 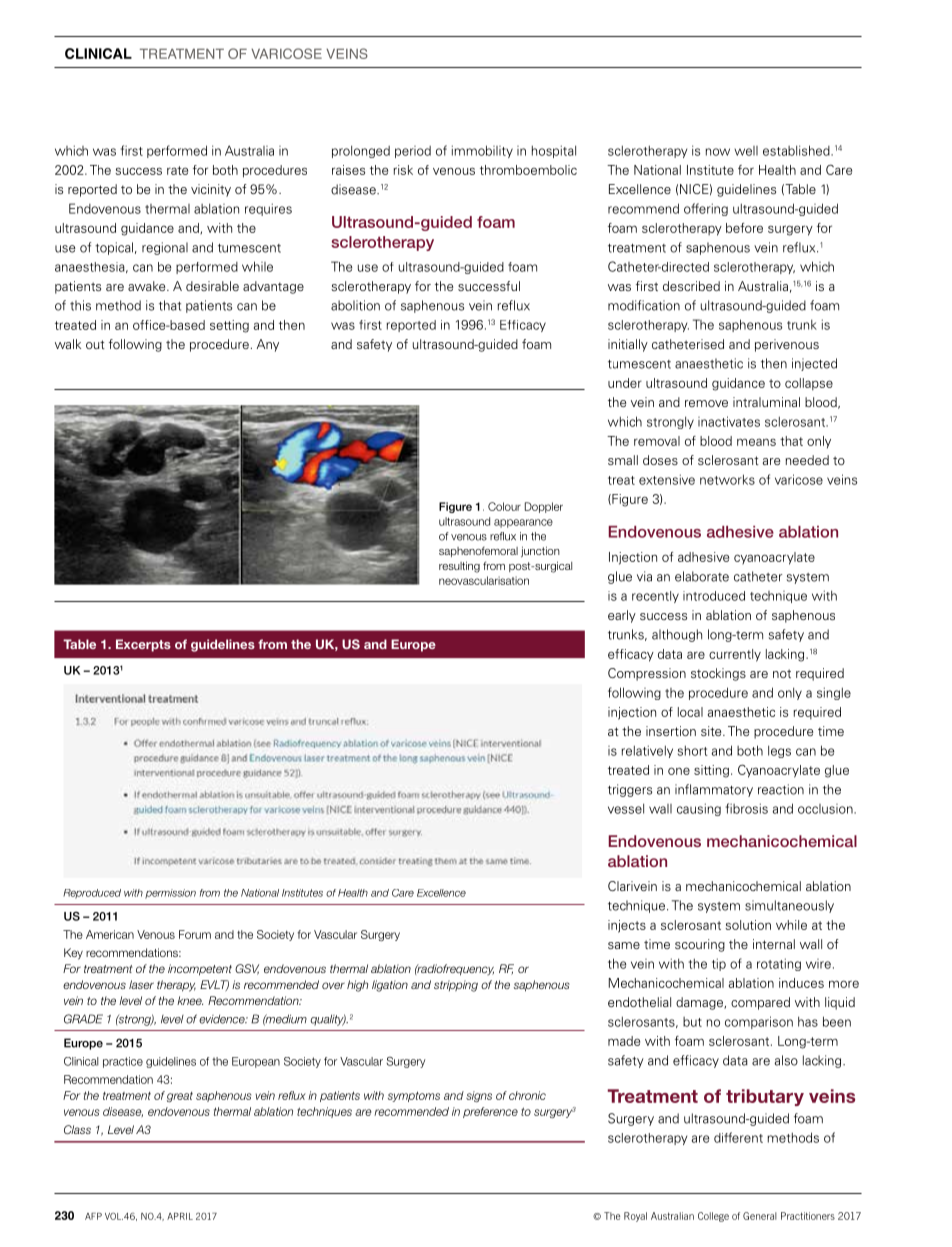 What do you see at coordinates (482, 151) in the document?
I see `immobility` at bounding box center [482, 151].
